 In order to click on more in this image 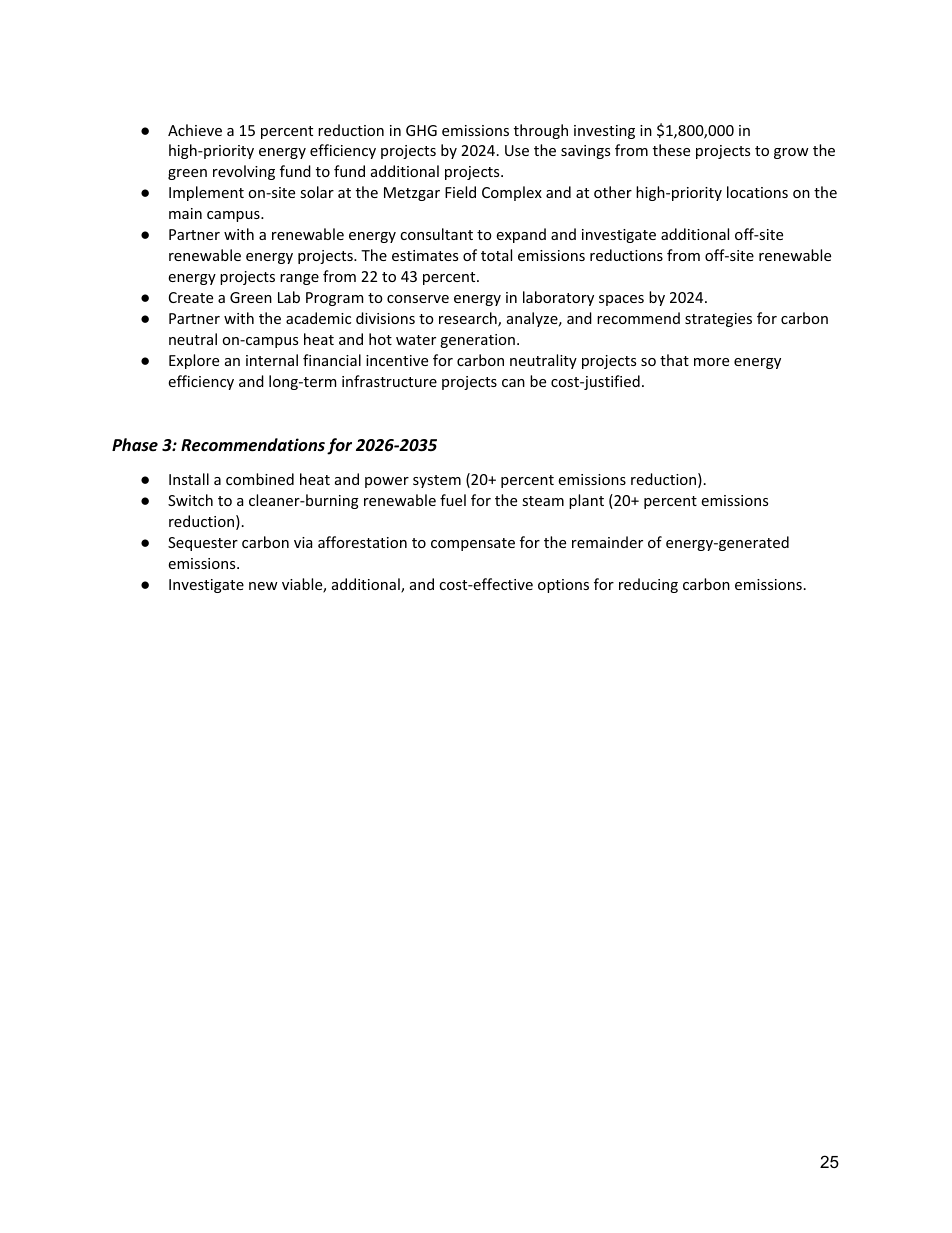, I will do `click(711, 362)`.
